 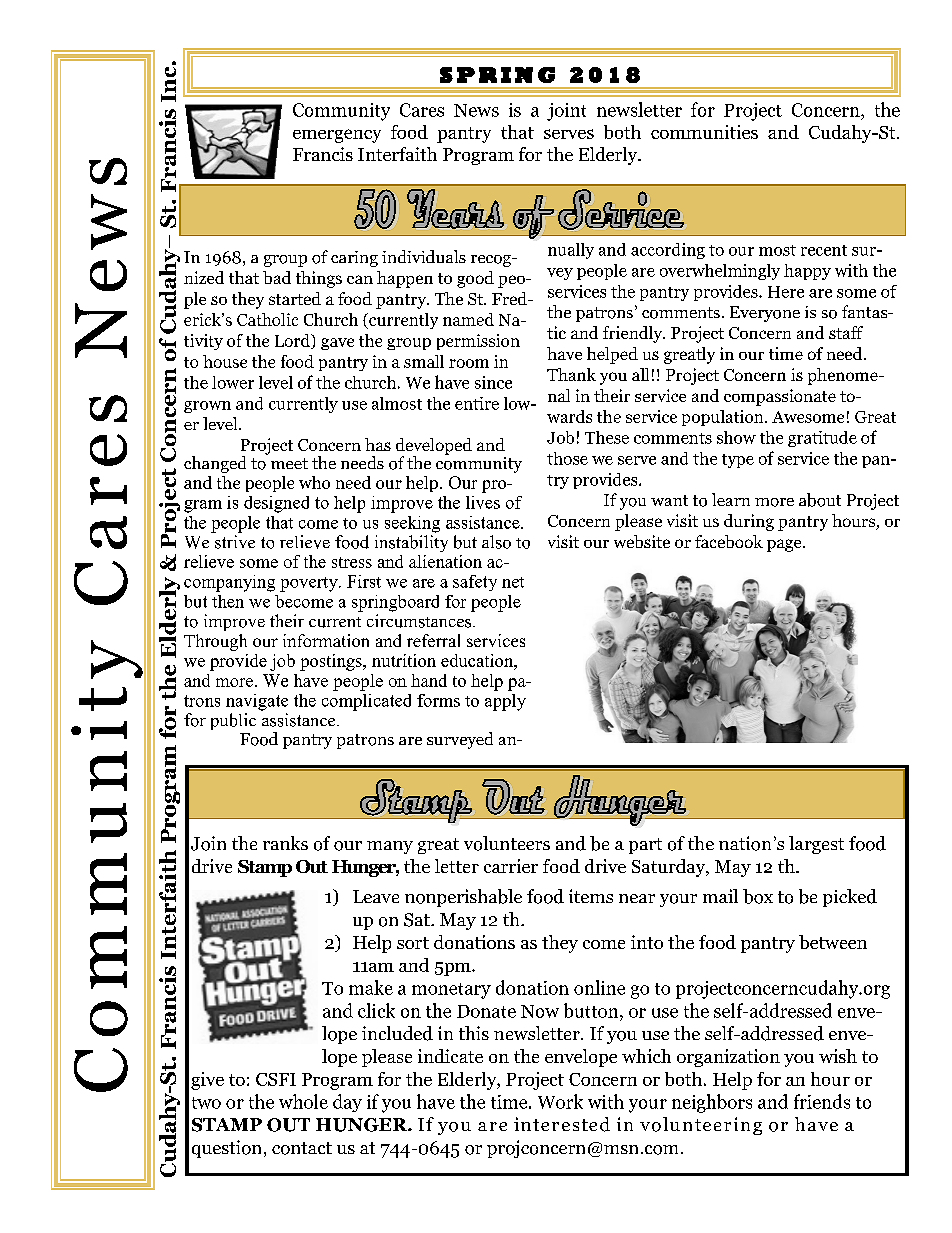 What do you see at coordinates (785, 545) in the screenshot?
I see `page` at bounding box center [785, 545].
